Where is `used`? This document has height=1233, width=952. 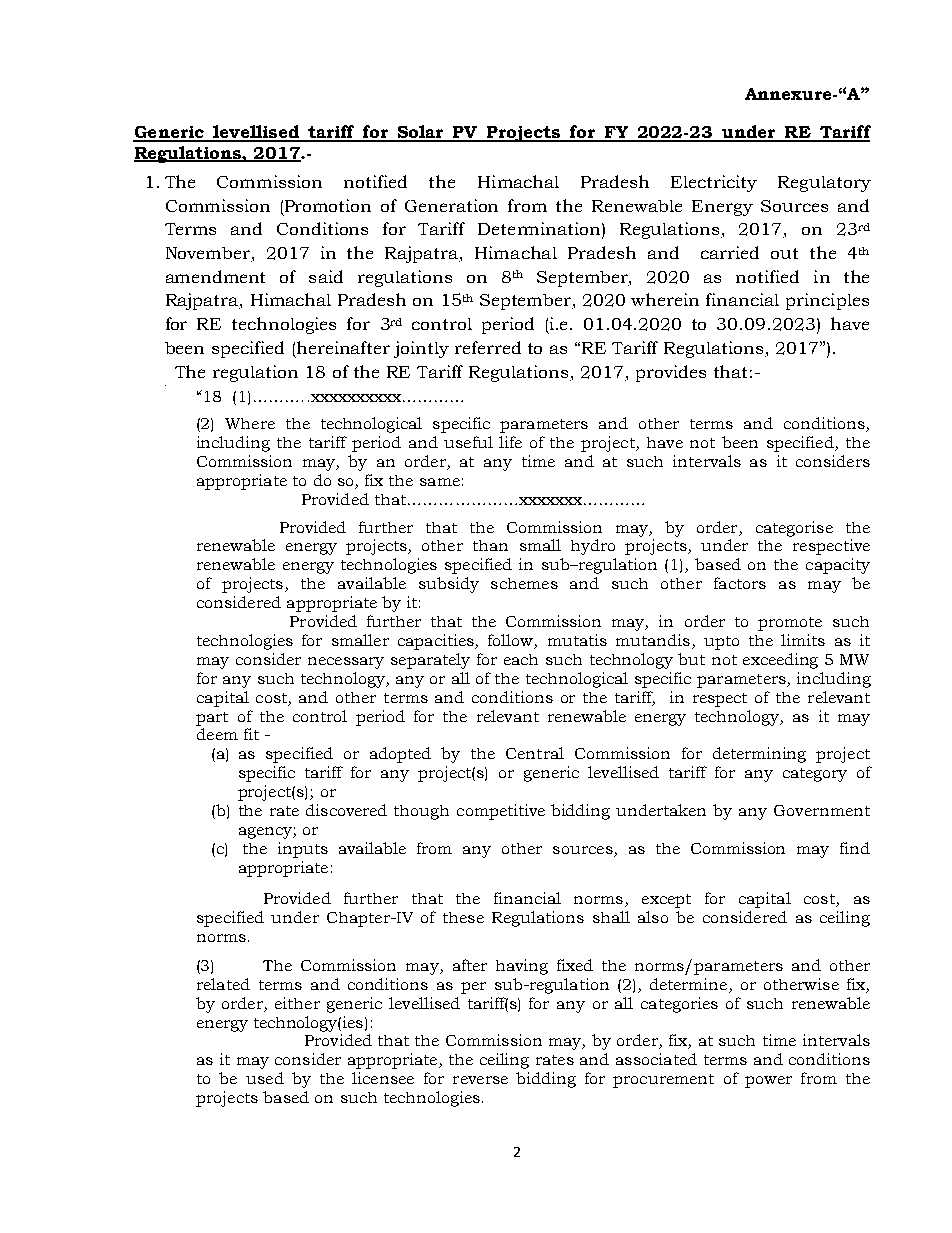 used is located at coordinates (265, 1078).
